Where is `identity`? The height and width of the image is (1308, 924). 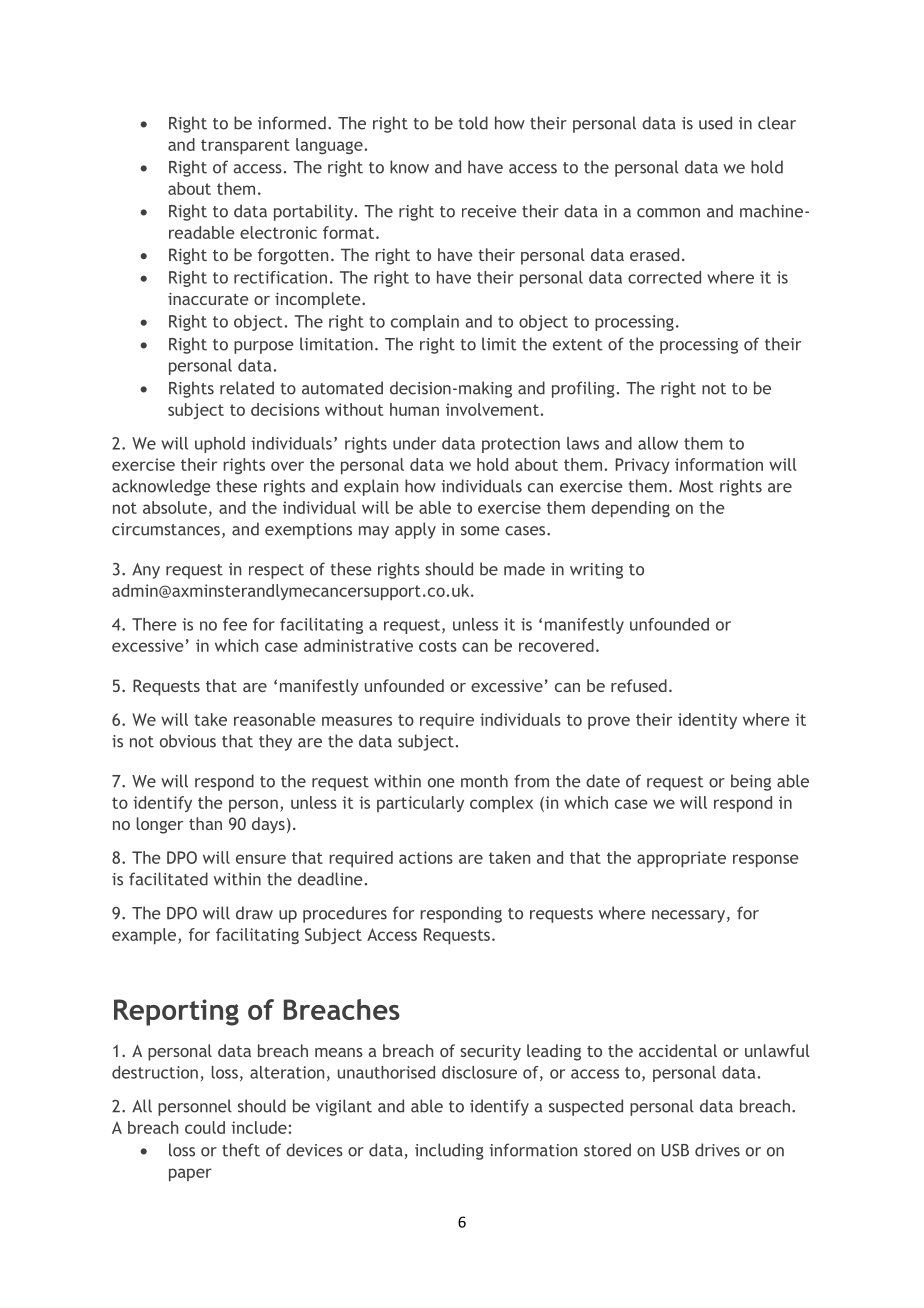 identity is located at coordinates (707, 721).
